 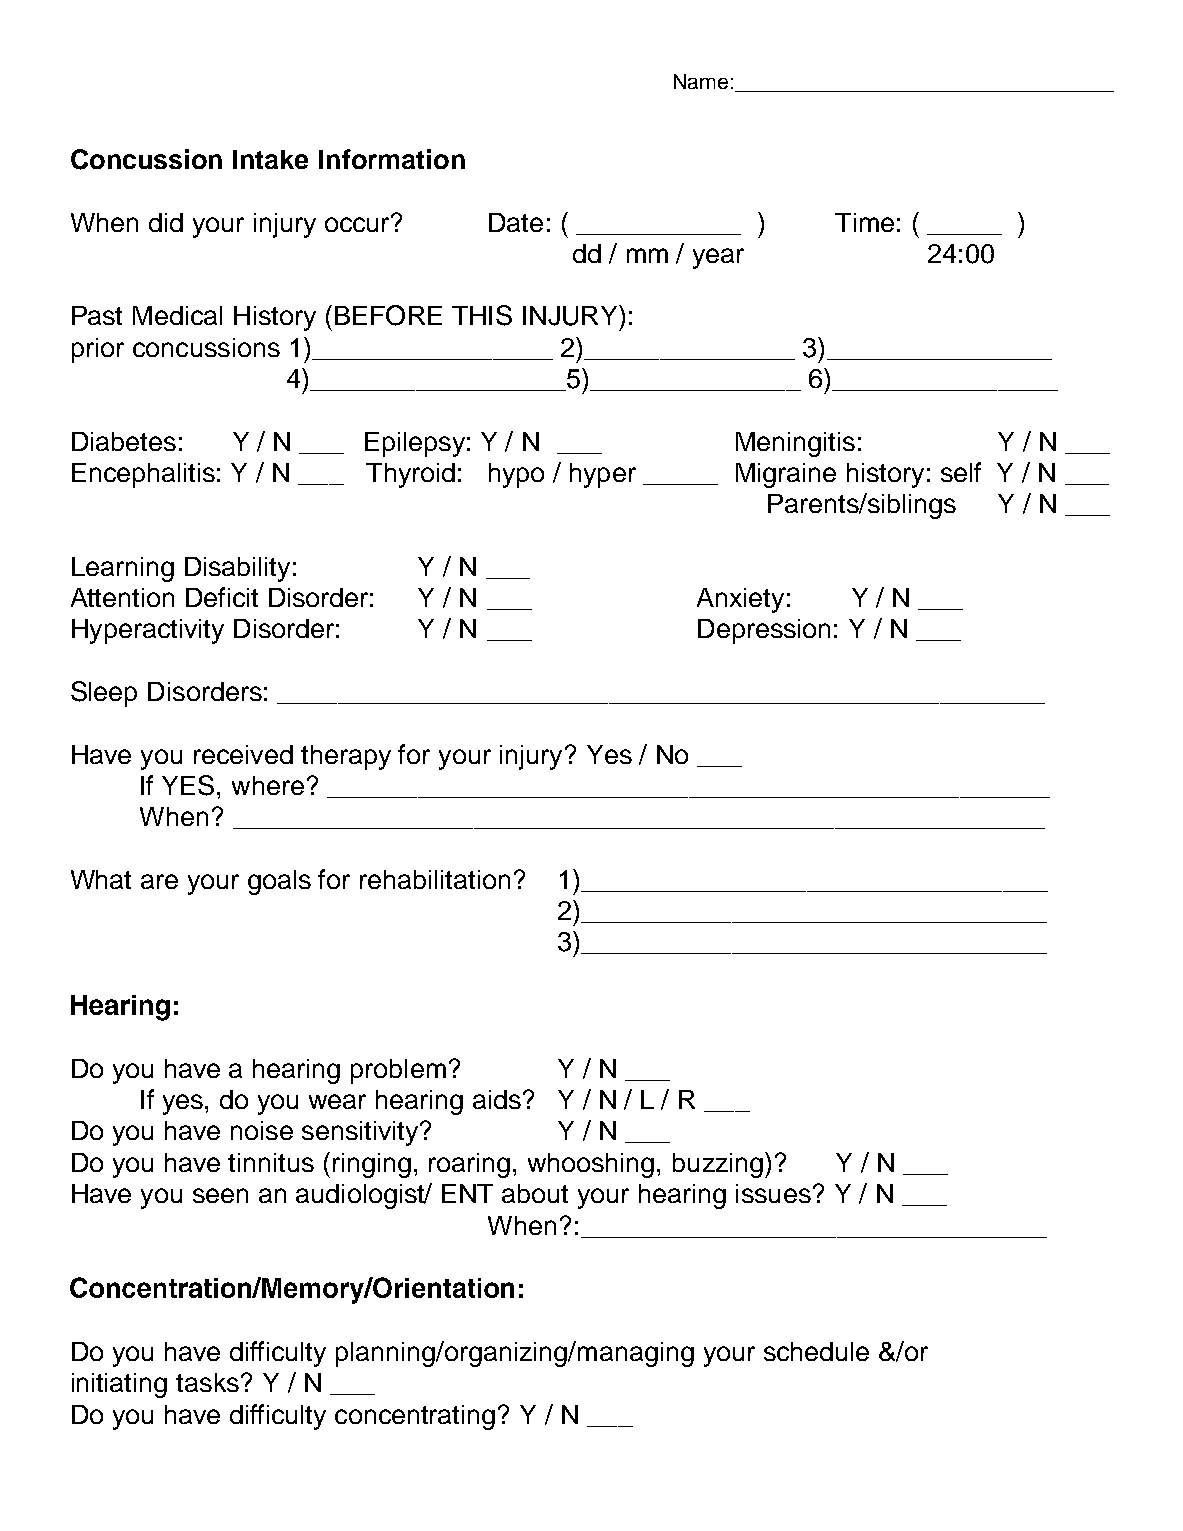 What do you see at coordinates (497, 1099) in the document?
I see `aids` at bounding box center [497, 1099].
